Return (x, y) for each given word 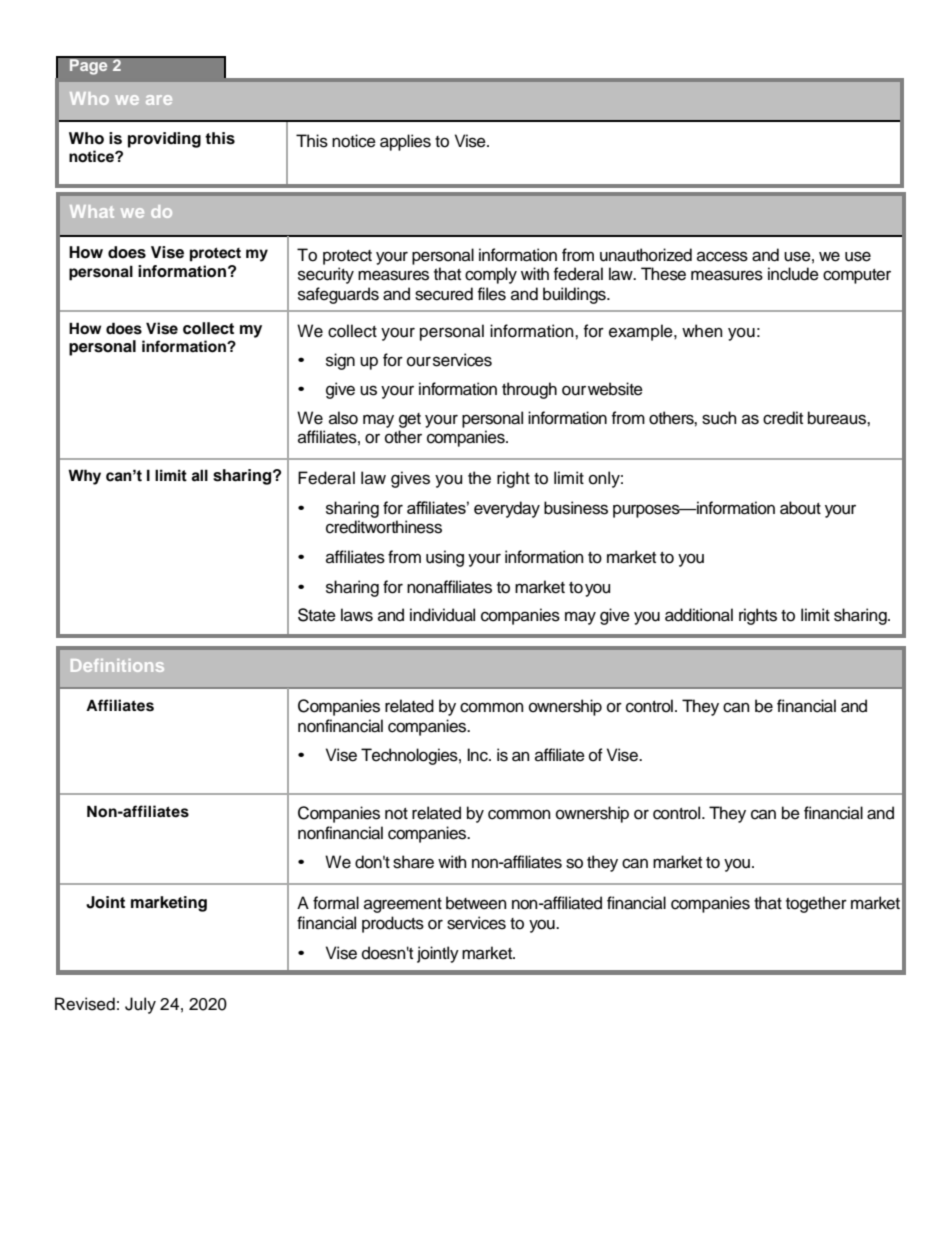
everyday (507, 509)
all (199, 475)
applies (405, 142)
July (140, 1005)
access (722, 256)
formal (336, 903)
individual (442, 615)
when (702, 331)
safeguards (338, 295)
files (492, 294)
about (800, 508)
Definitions (117, 665)
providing (164, 140)
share (413, 862)
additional (699, 615)
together (816, 904)
